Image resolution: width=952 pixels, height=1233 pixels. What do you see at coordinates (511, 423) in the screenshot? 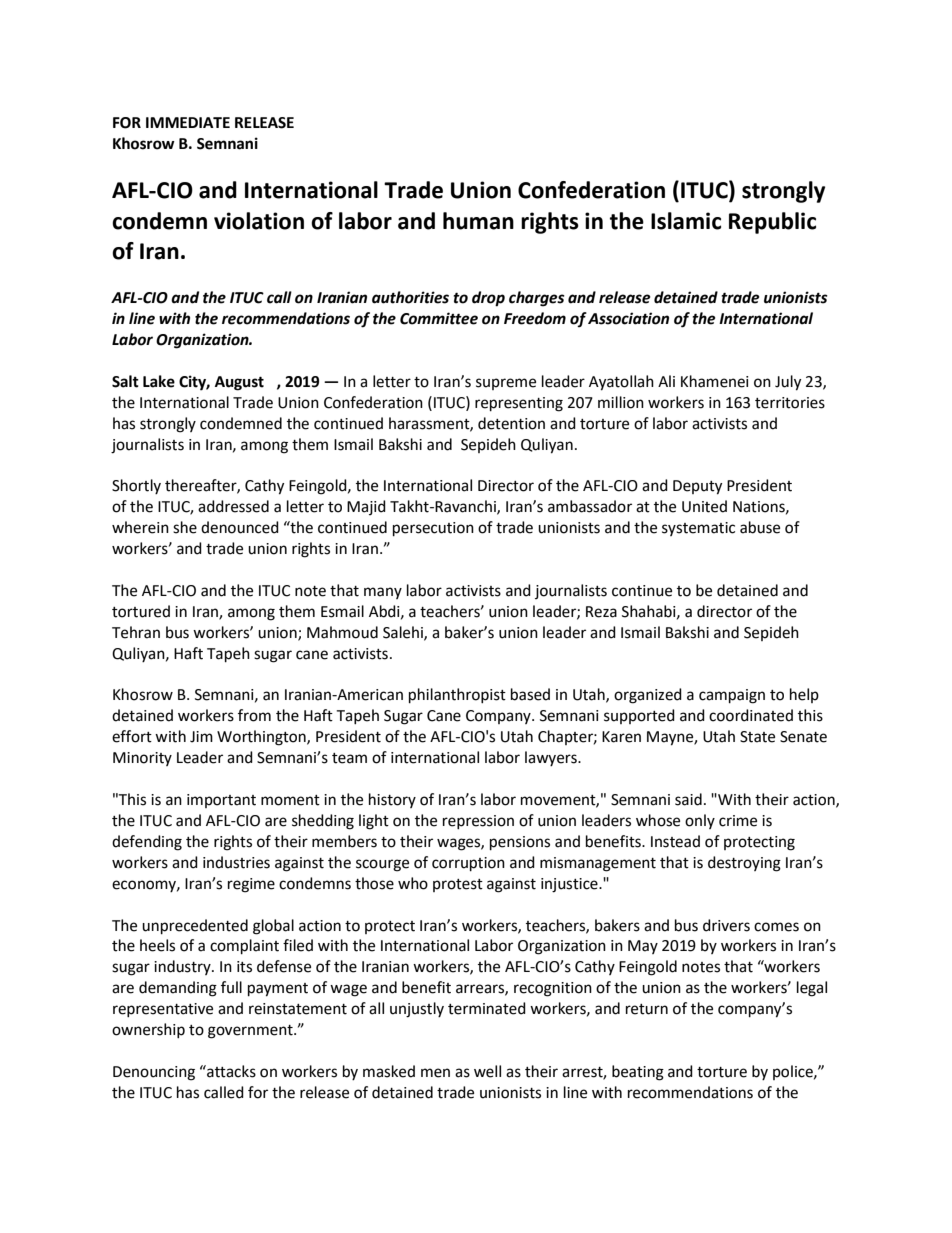
I see `detention` at bounding box center [511, 423].
